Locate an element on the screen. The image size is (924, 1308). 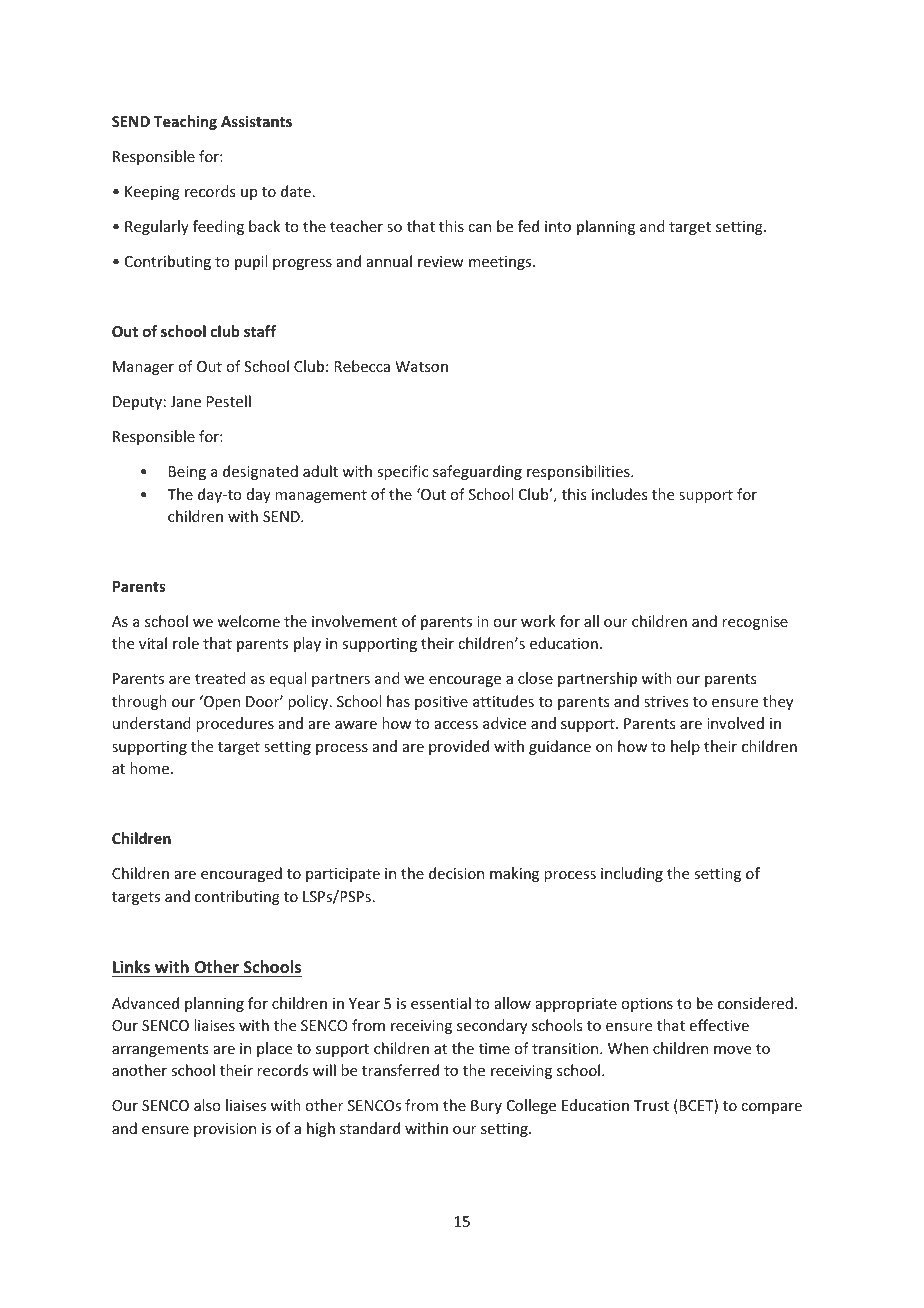
recognise is located at coordinates (755, 623).
